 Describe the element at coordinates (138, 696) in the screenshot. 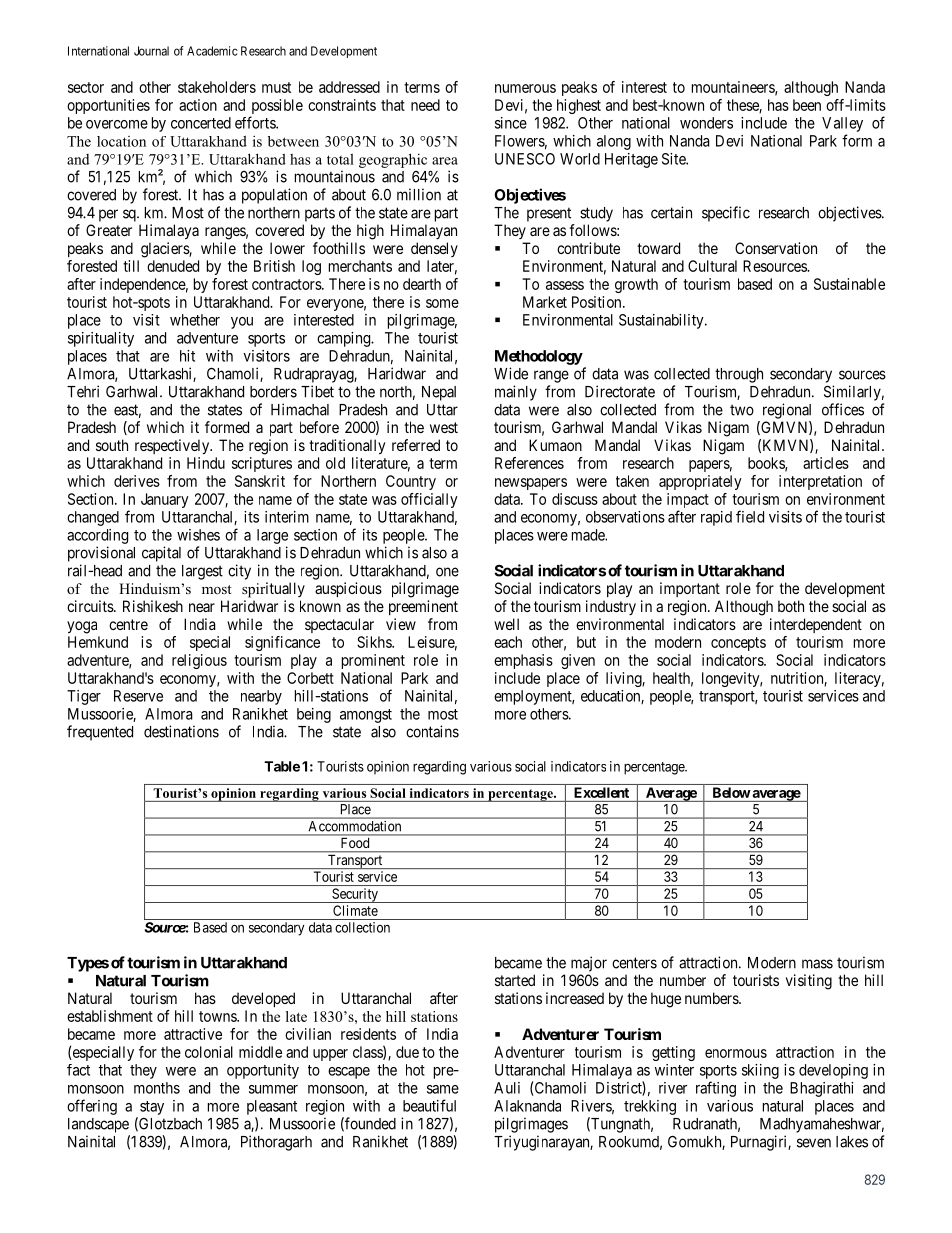

I see `Reserve` at that location.
